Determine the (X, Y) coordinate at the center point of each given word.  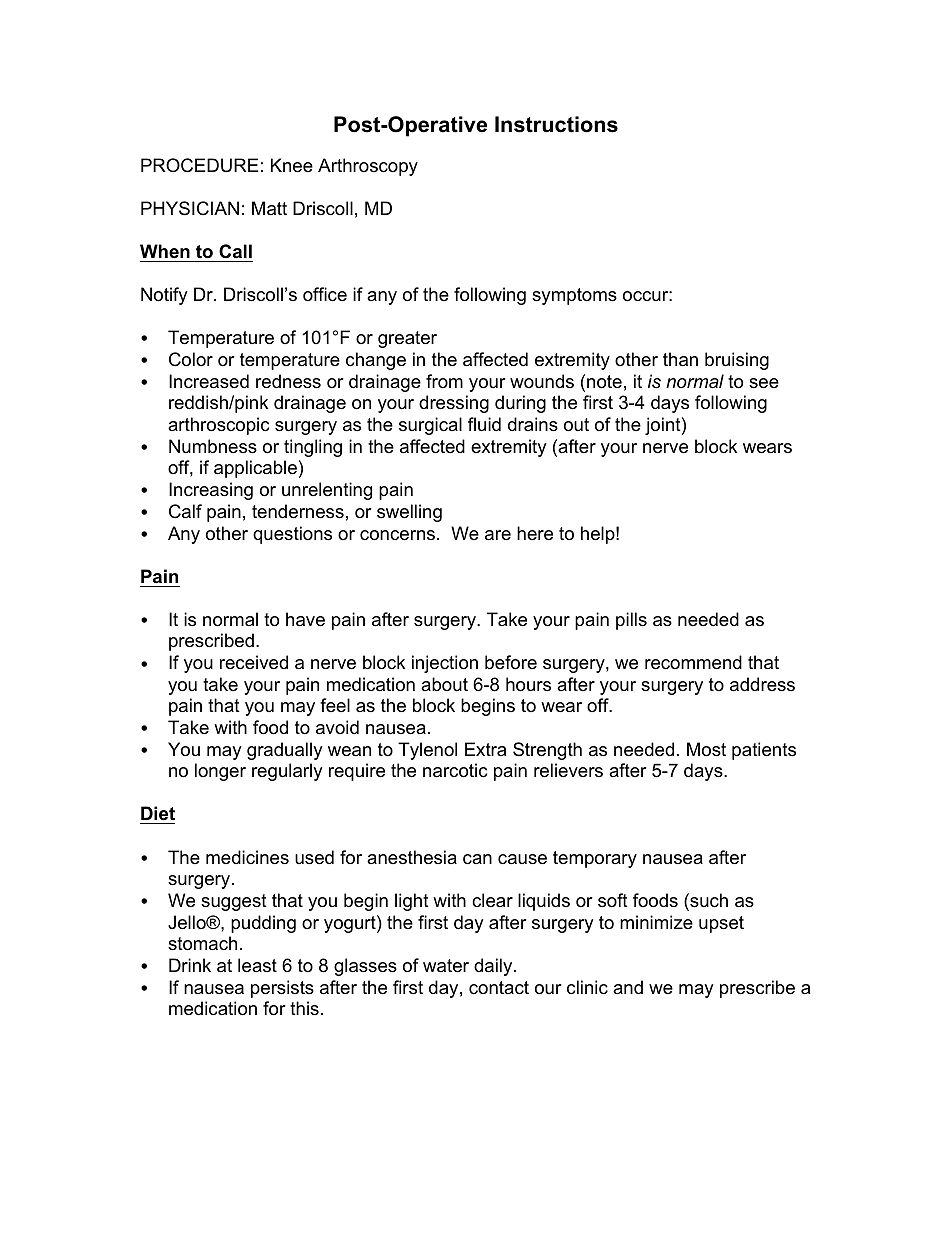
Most (706, 749)
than (680, 359)
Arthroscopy (368, 167)
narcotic (455, 770)
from (444, 381)
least (257, 965)
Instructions (556, 124)
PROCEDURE (200, 165)
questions (292, 535)
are (498, 535)
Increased (209, 381)
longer (220, 772)
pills (631, 621)
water (446, 966)
